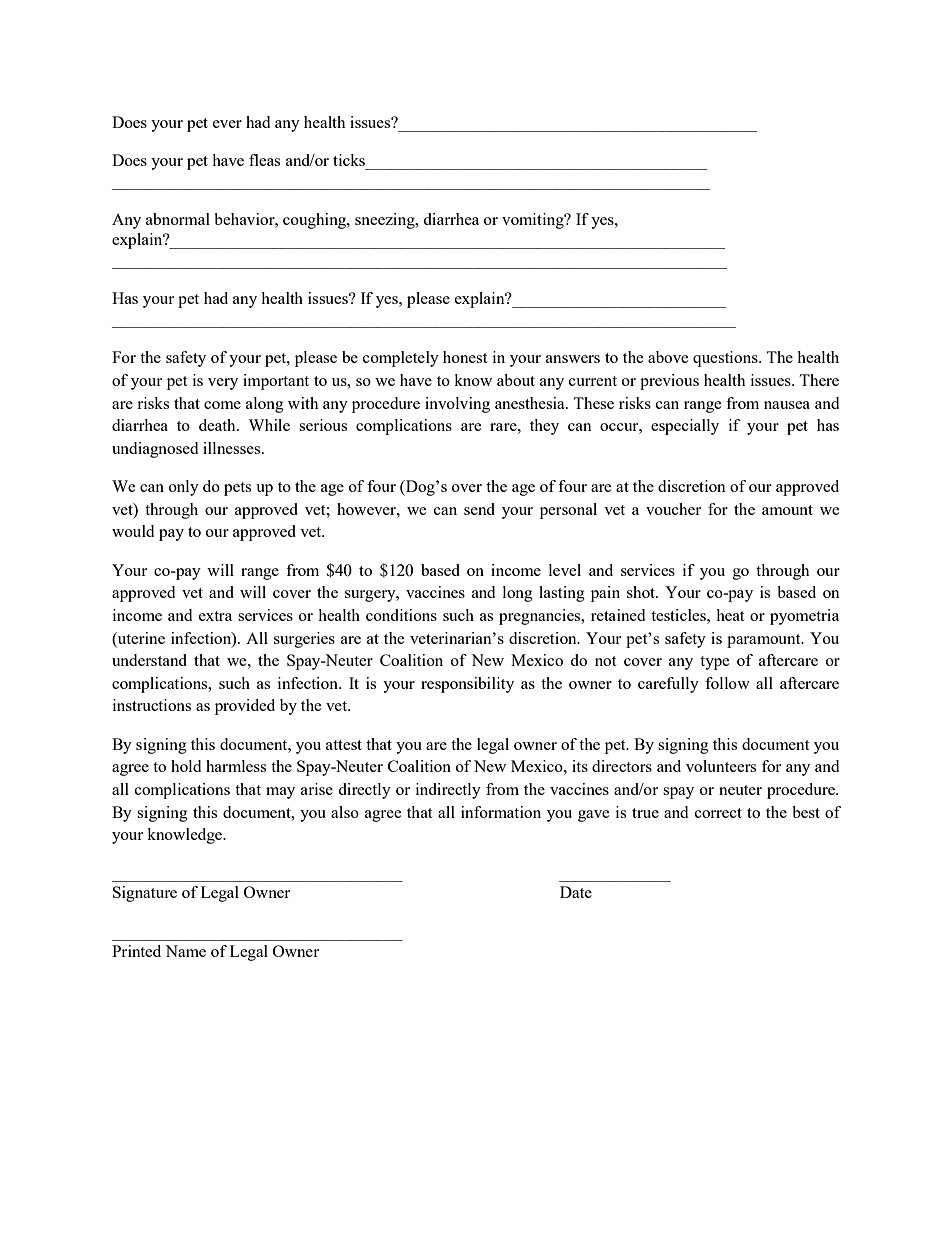 The width and height of the screenshot is (952, 1233). I want to click on vomiting, so click(534, 221).
